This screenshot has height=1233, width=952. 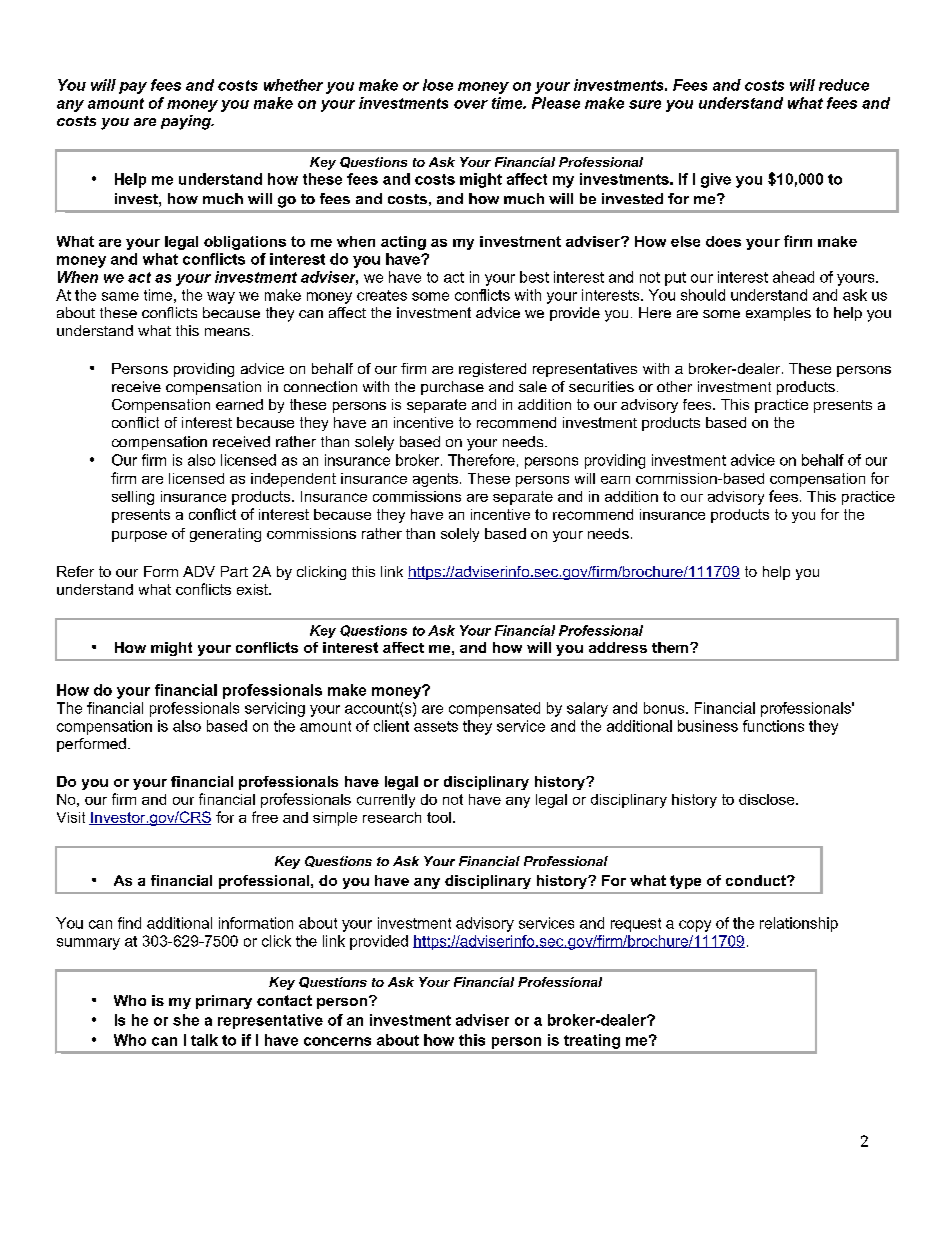 I want to click on purpose, so click(x=139, y=536).
